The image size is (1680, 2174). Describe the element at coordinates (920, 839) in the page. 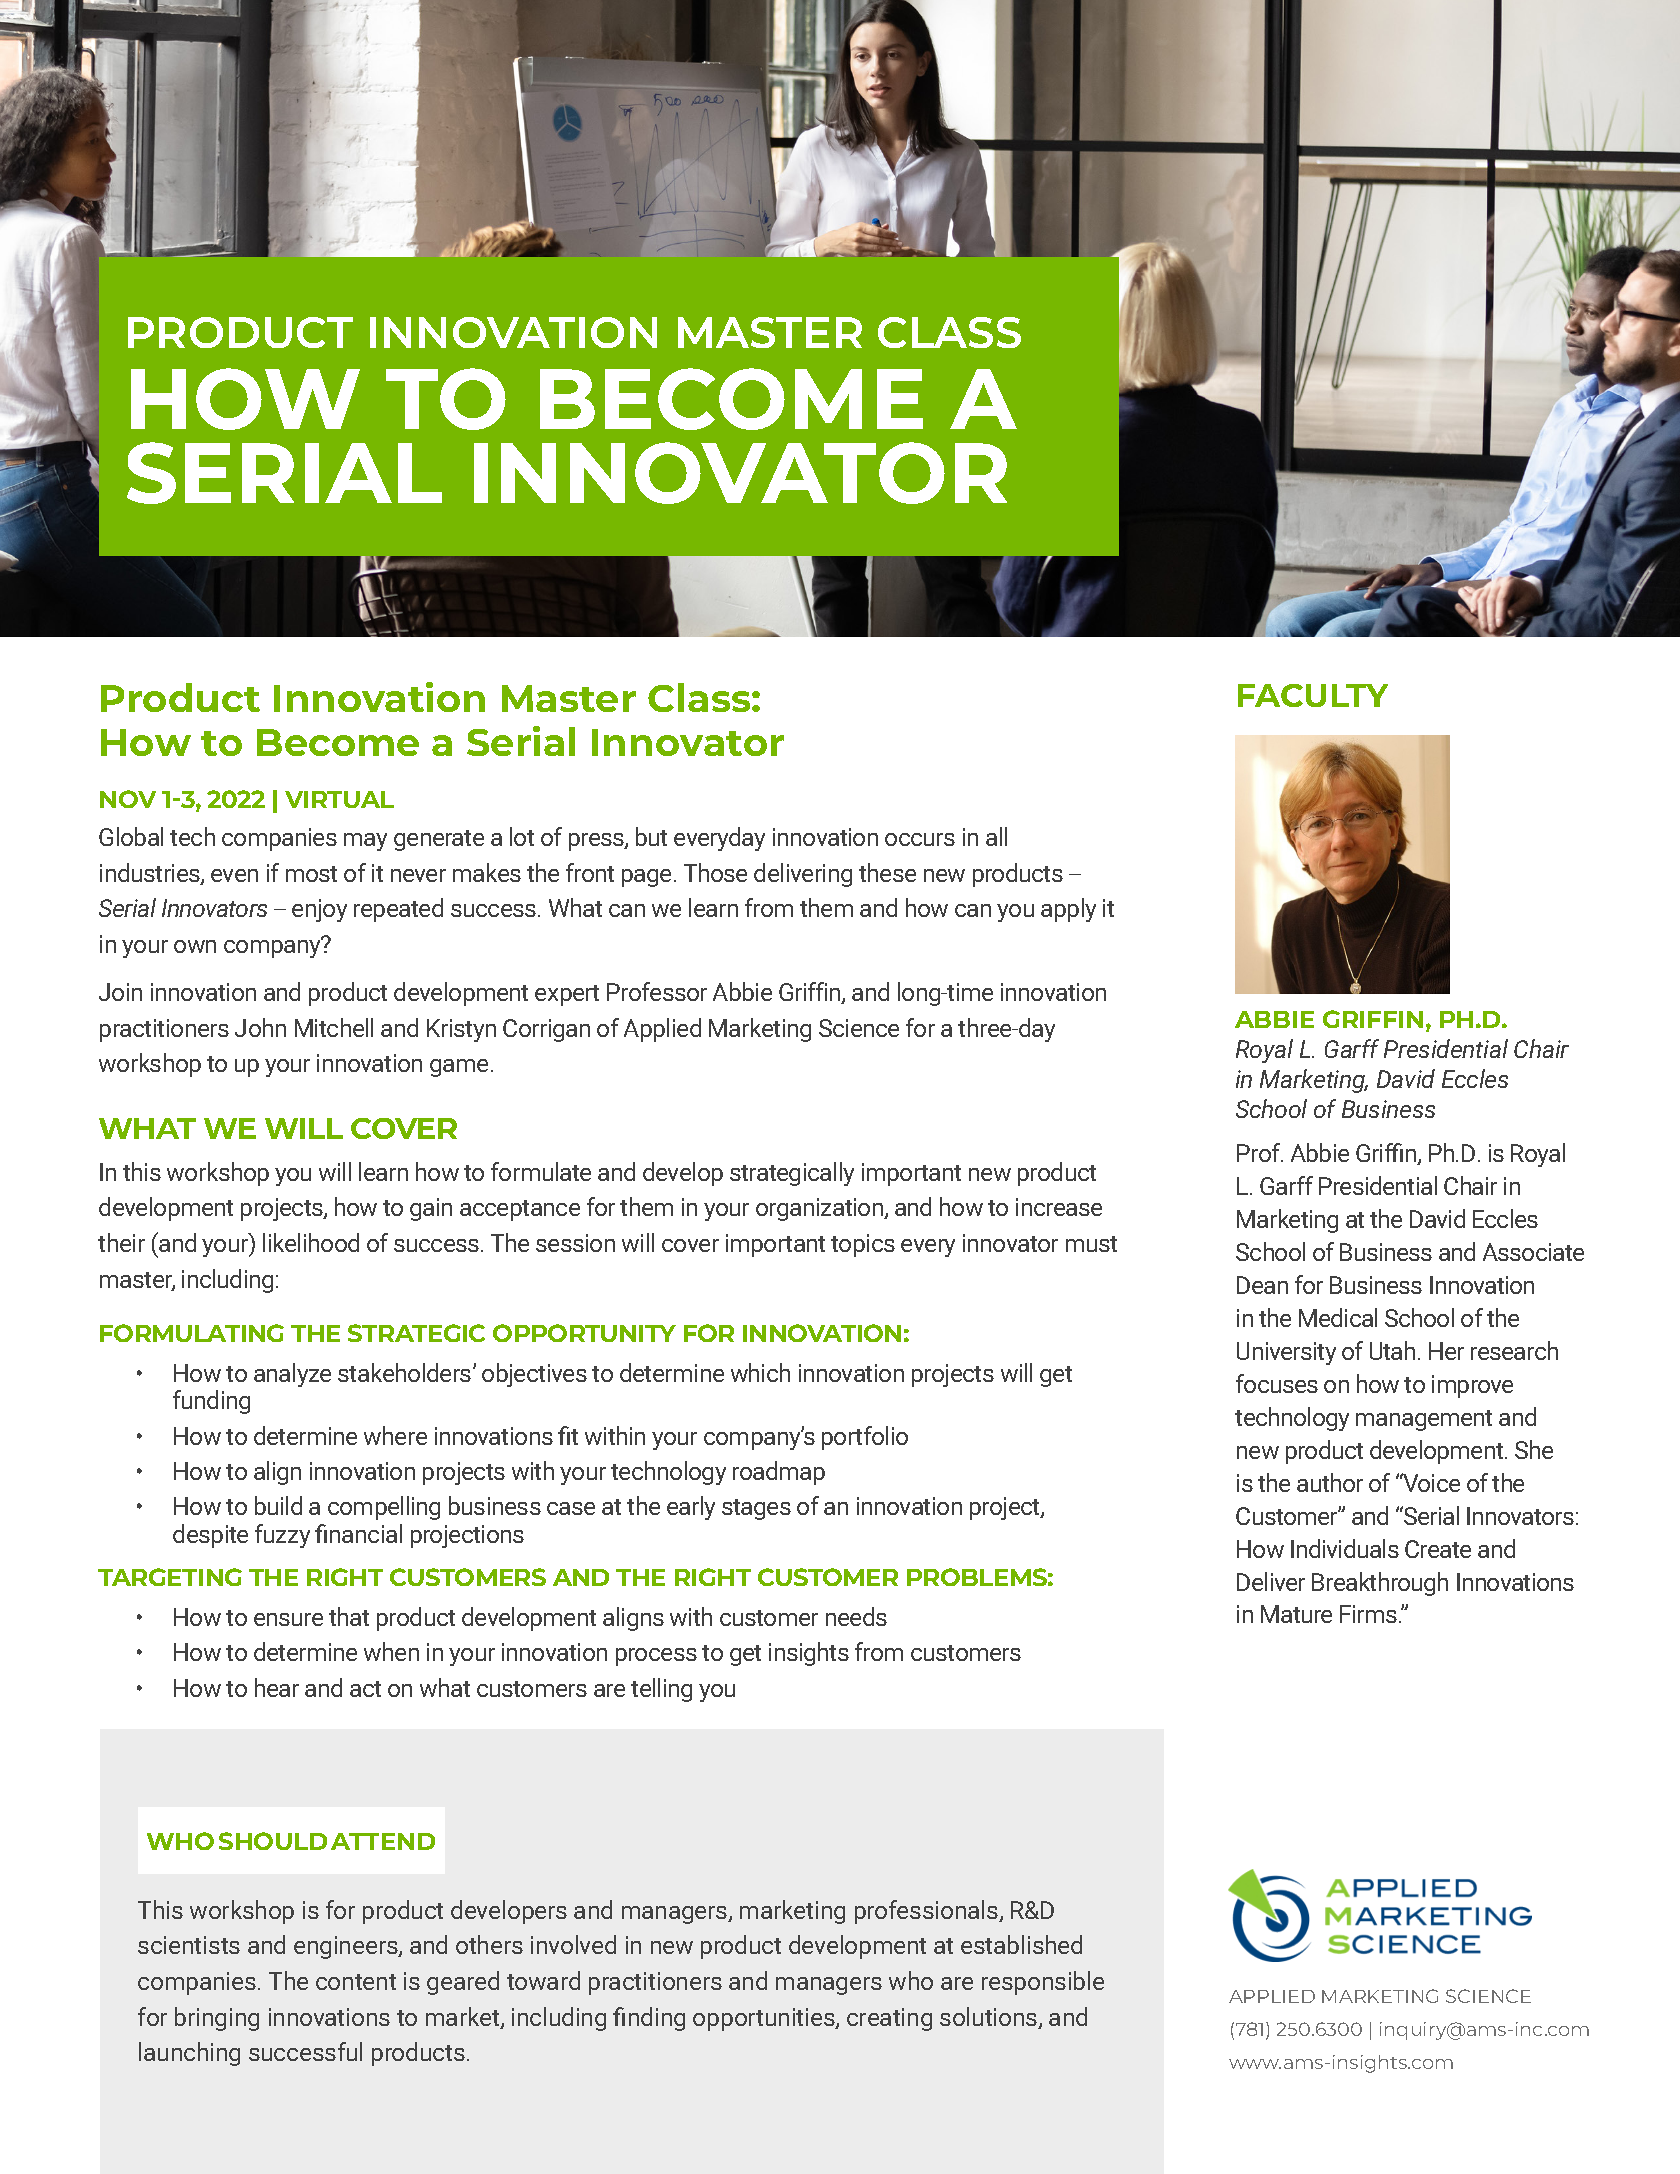

I see `occurs` at that location.
